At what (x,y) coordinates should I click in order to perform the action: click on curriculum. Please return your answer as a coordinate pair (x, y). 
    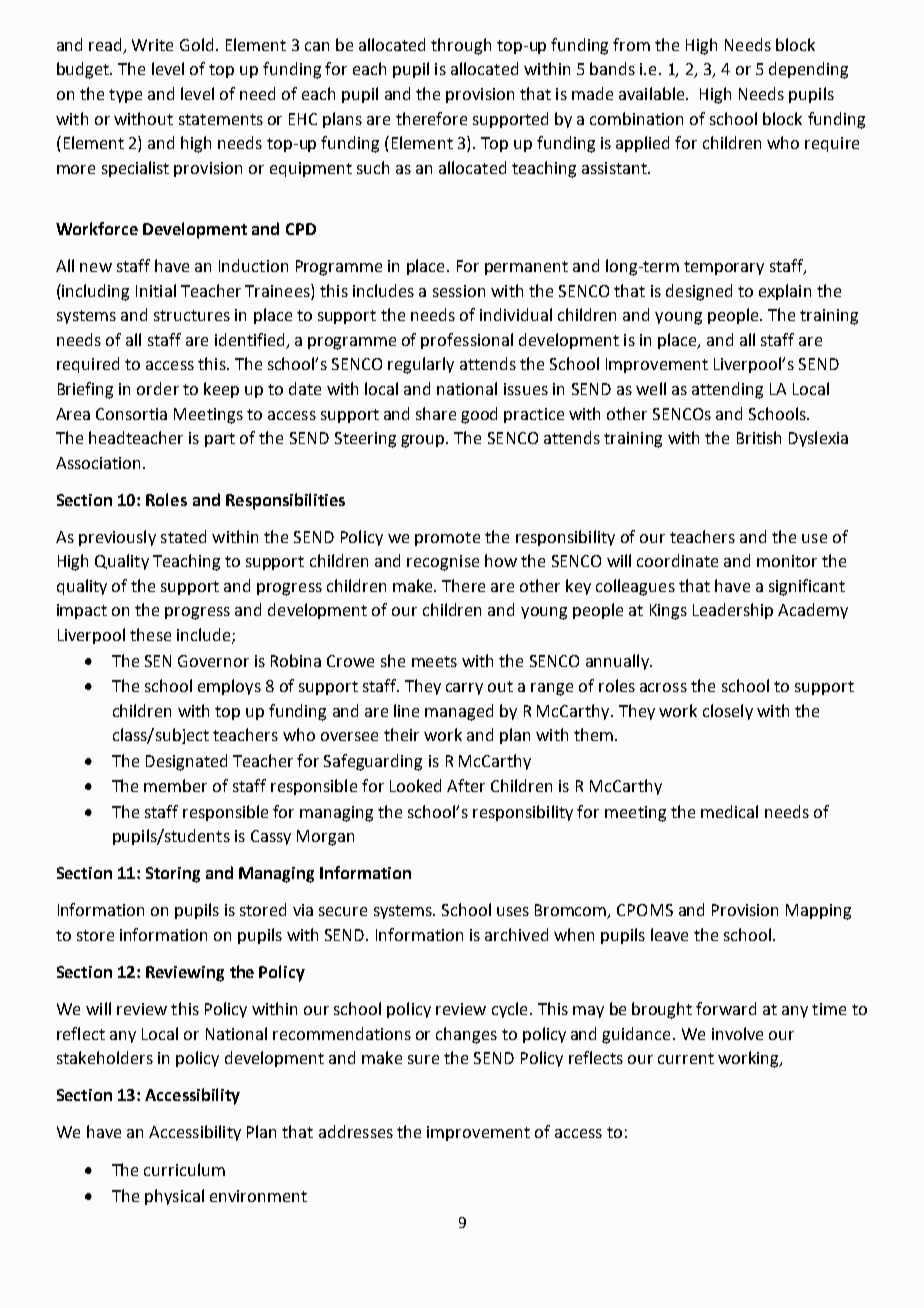
    Looking at the image, I should click on (184, 1169).
